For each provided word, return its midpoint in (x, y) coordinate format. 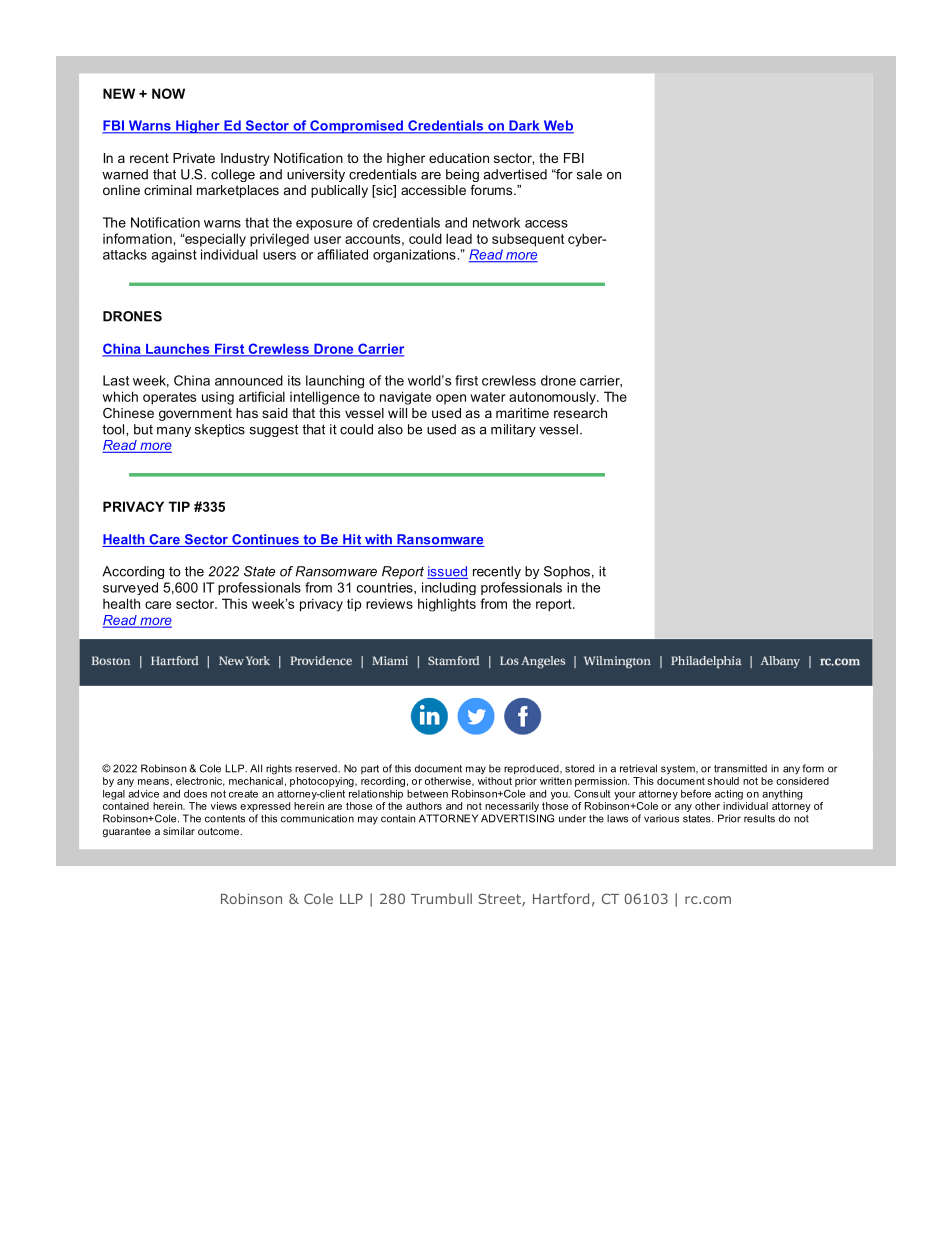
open (451, 399)
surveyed (130, 588)
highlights (447, 605)
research (580, 413)
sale (589, 174)
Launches (178, 350)
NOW (168, 93)
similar (179, 831)
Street (500, 900)
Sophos (567, 572)
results (759, 818)
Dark (524, 126)
